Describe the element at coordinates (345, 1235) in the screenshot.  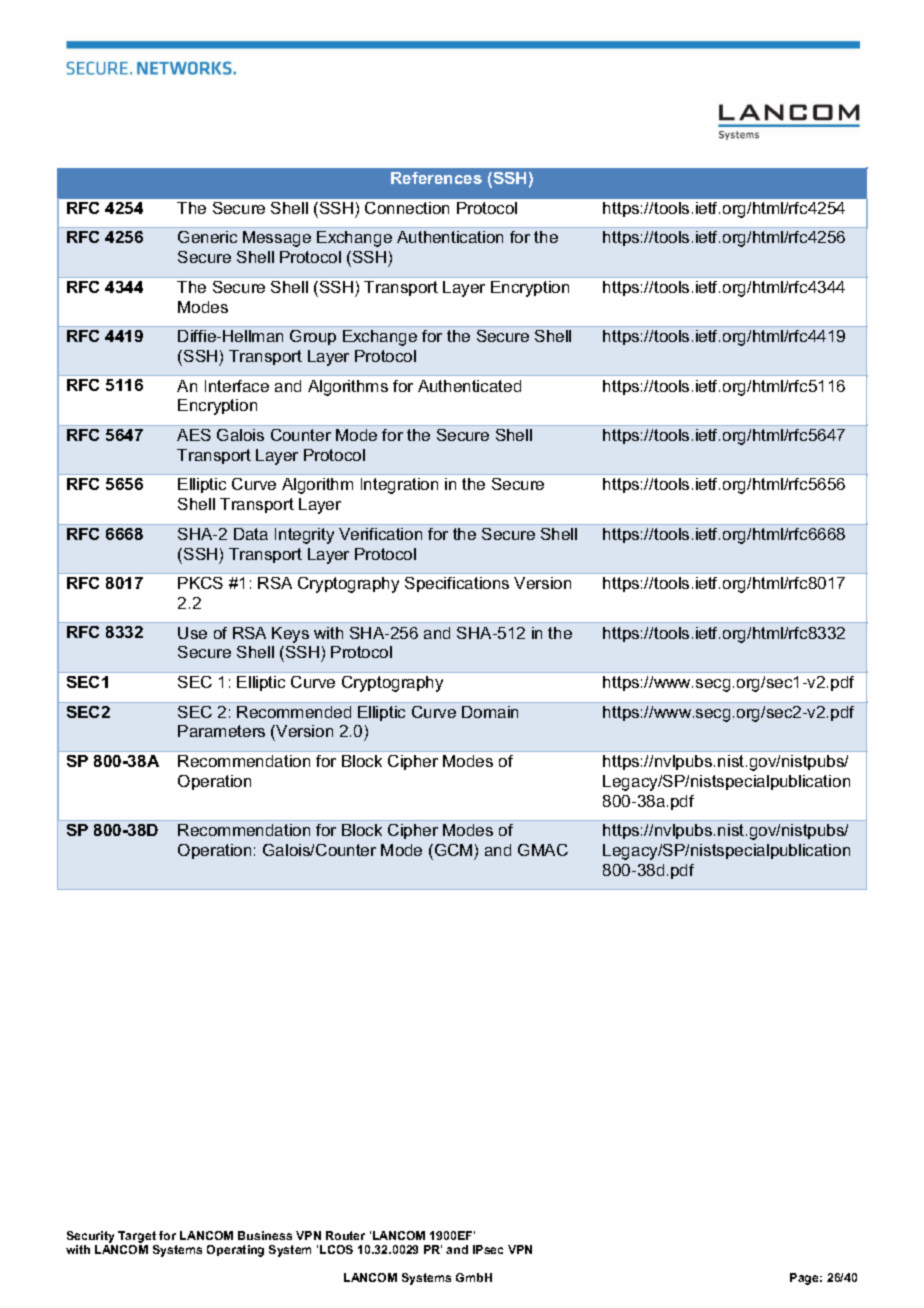
I see `Router` at that location.
